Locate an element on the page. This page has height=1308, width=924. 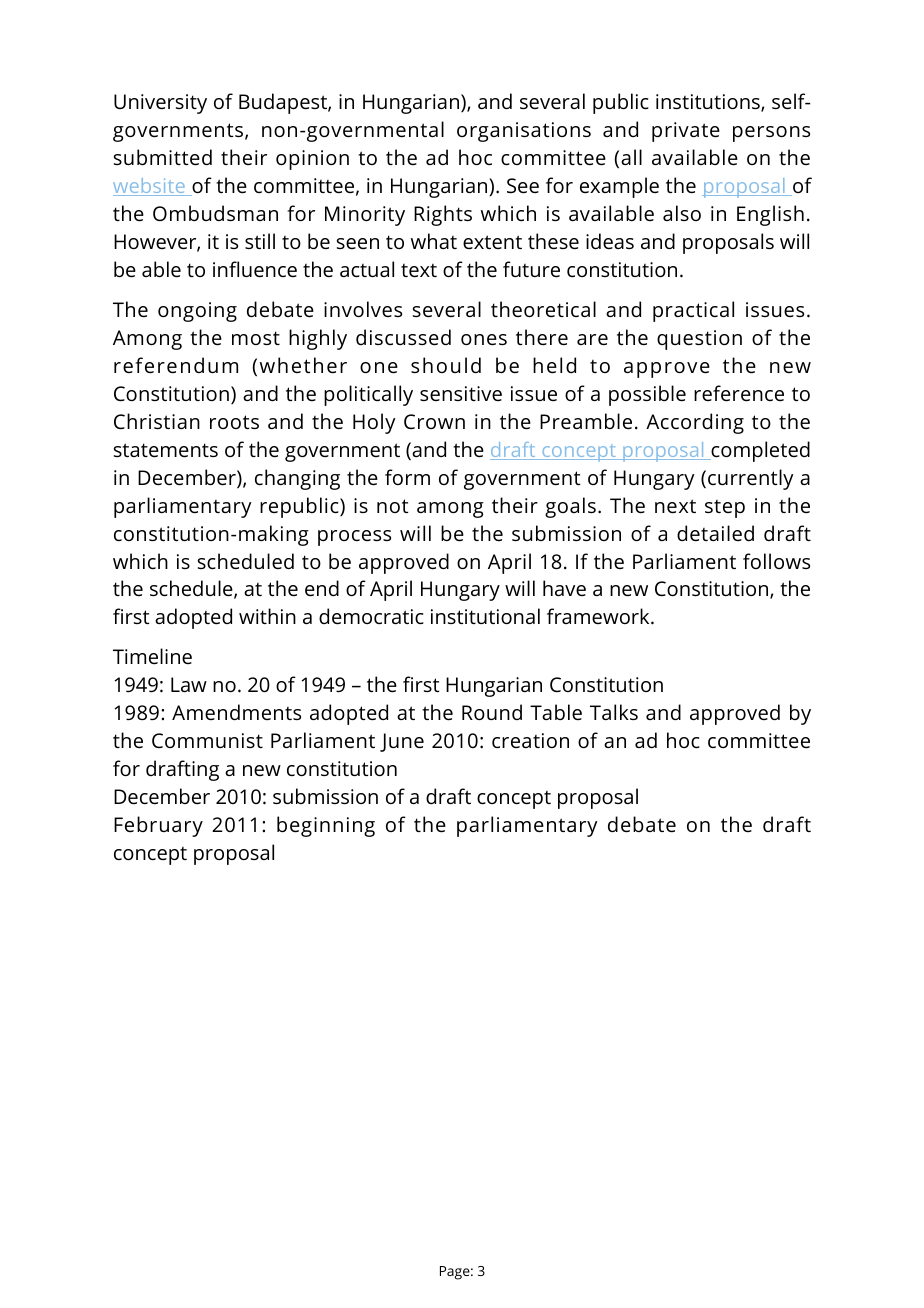
University is located at coordinates (160, 104).
